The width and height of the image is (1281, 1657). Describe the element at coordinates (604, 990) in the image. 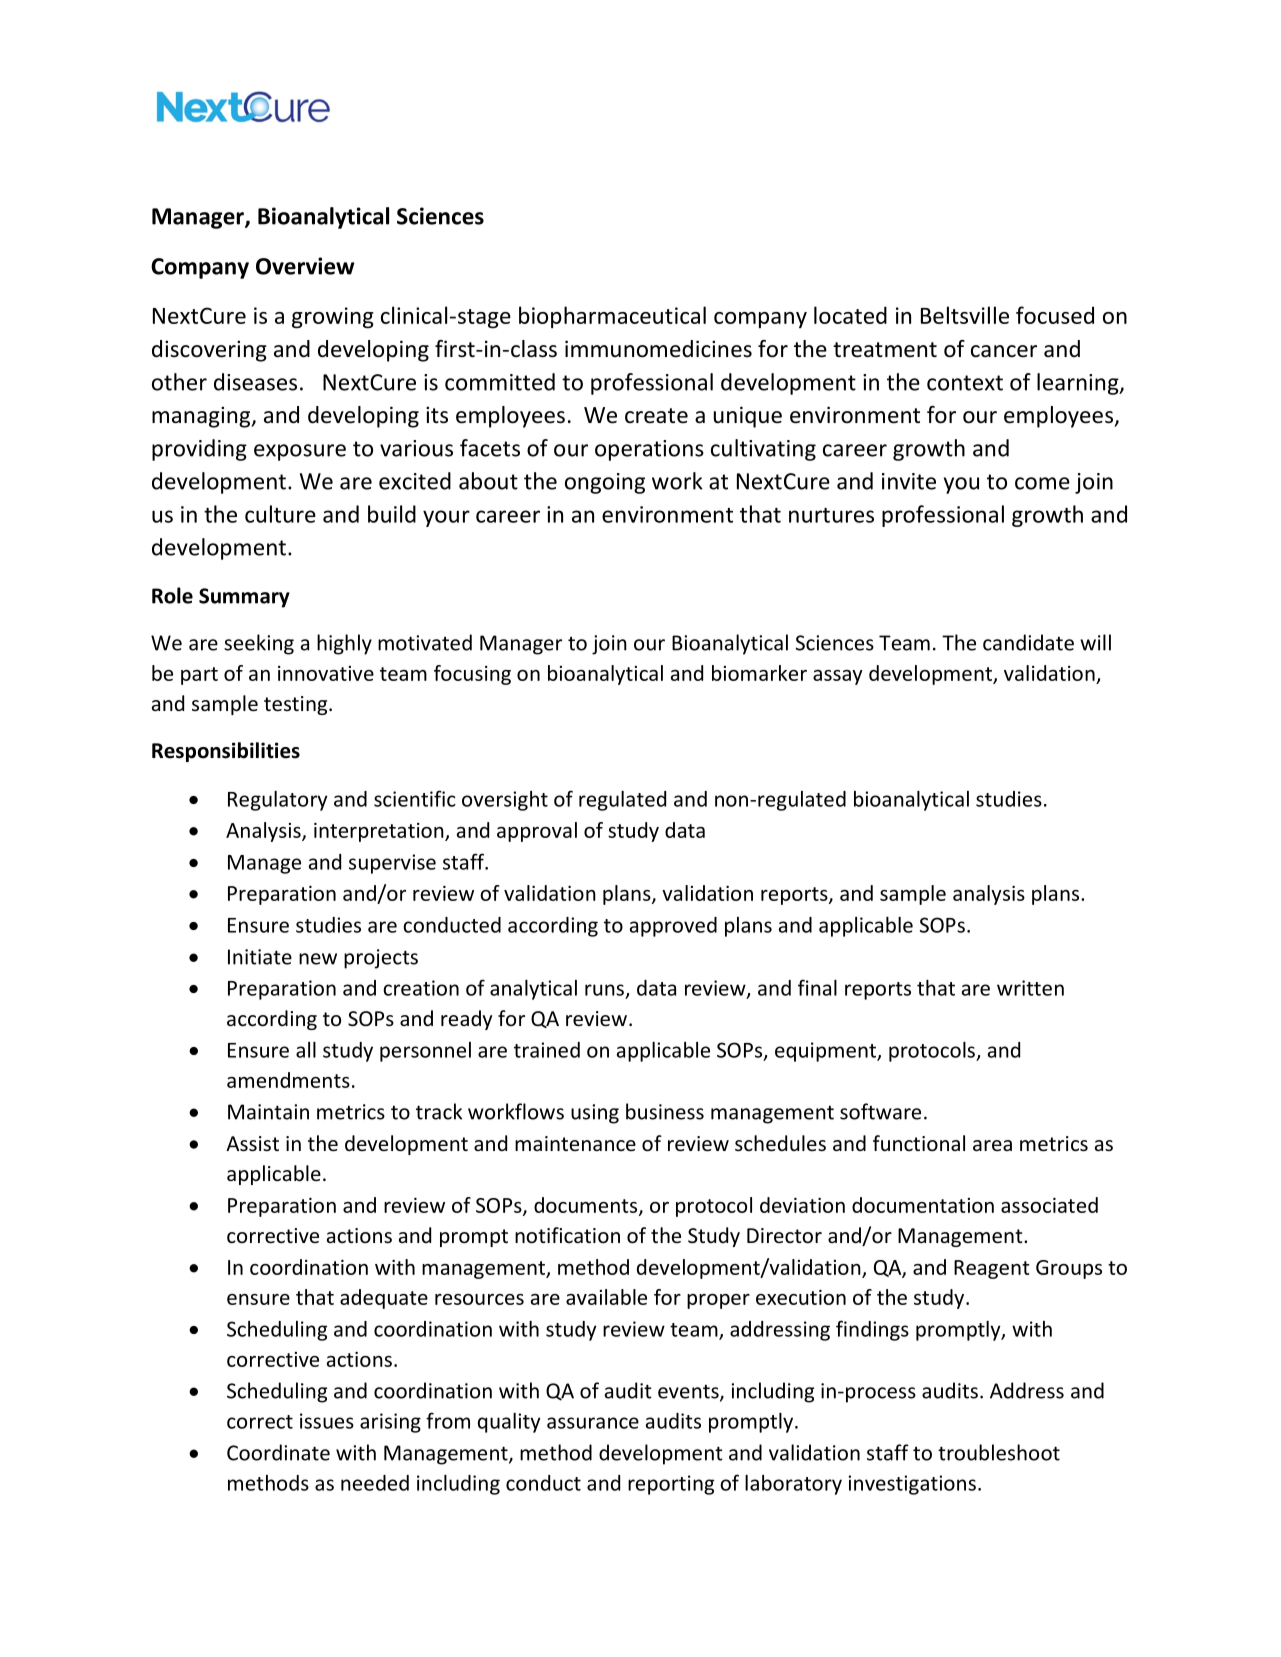

I see `runs` at that location.
